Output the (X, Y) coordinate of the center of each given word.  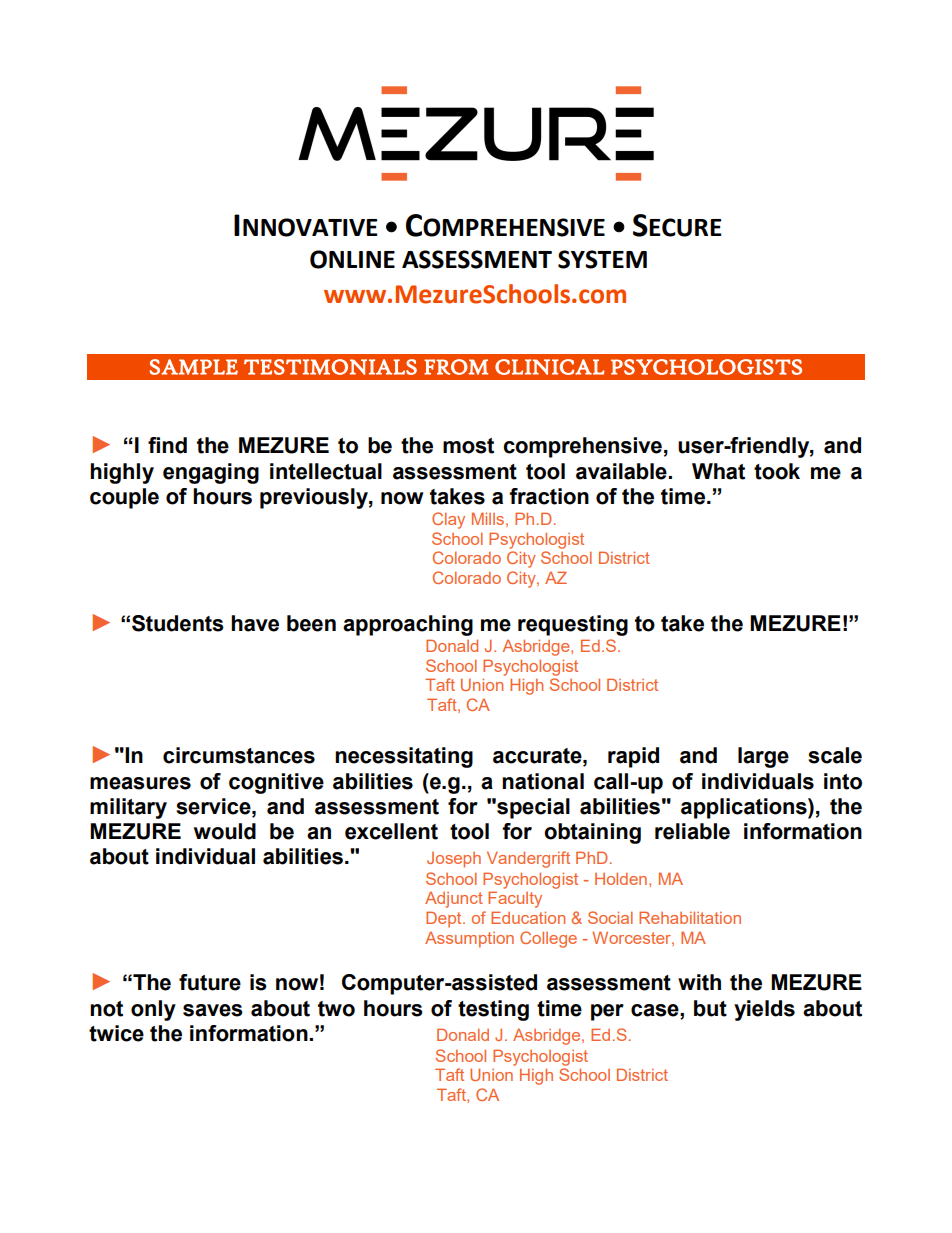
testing (493, 1010)
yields (764, 1010)
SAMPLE (194, 367)
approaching (408, 625)
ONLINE (352, 259)
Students (178, 623)
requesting (573, 625)
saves (213, 1010)
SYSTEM (602, 259)
